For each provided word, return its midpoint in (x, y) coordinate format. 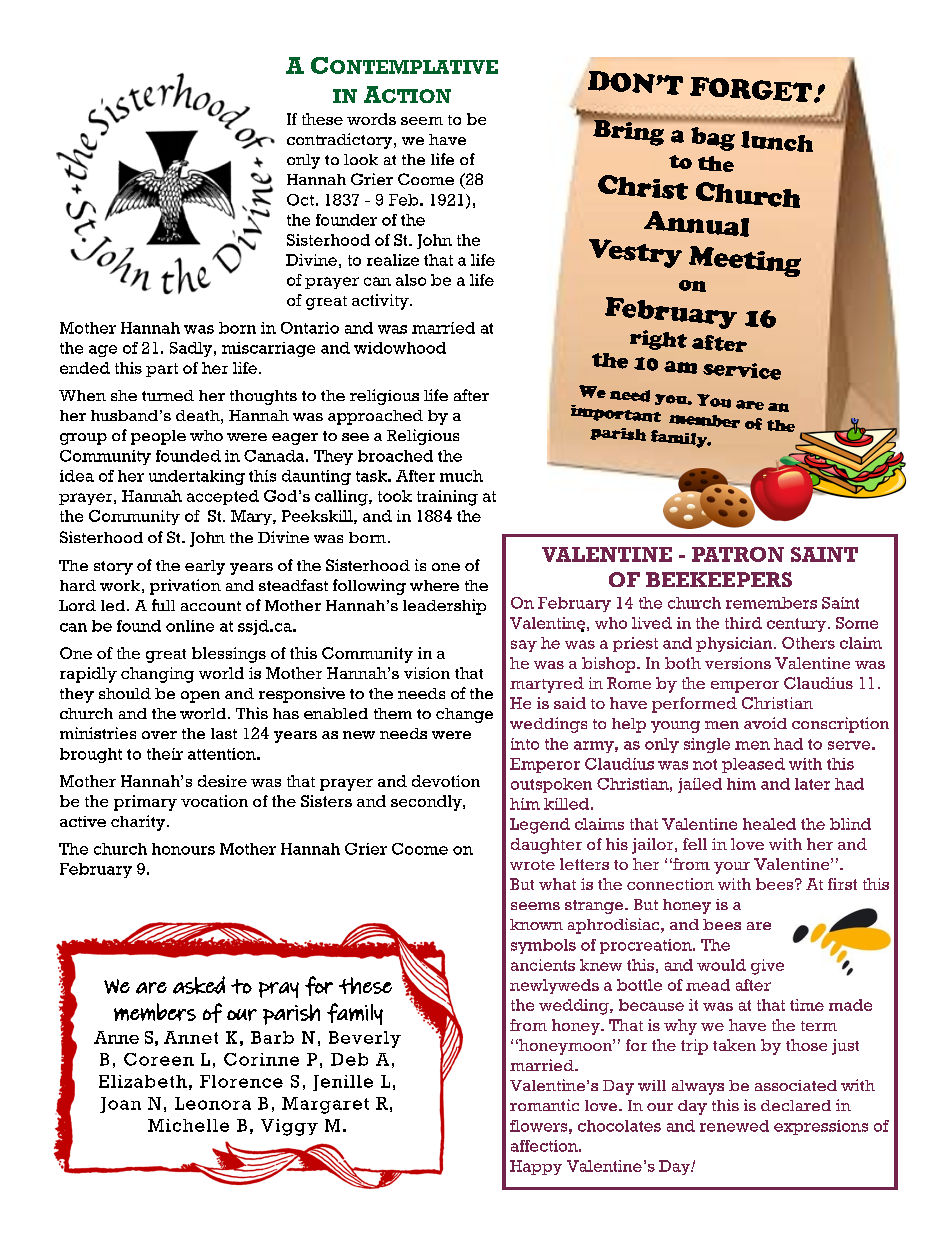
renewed (734, 1126)
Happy (536, 1167)
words (371, 119)
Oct (300, 200)
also (411, 280)
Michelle (188, 1125)
